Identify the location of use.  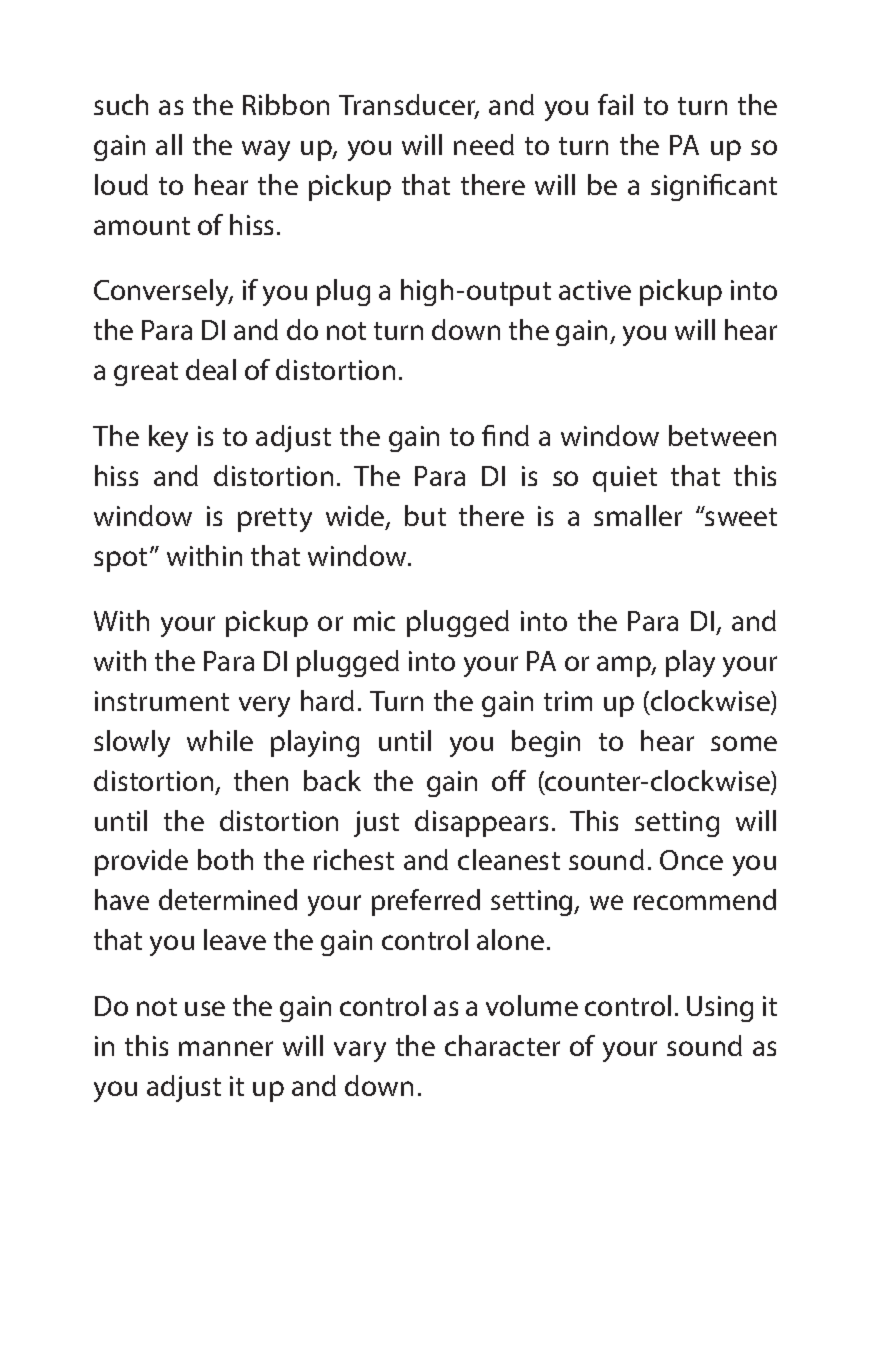
(205, 1008).
